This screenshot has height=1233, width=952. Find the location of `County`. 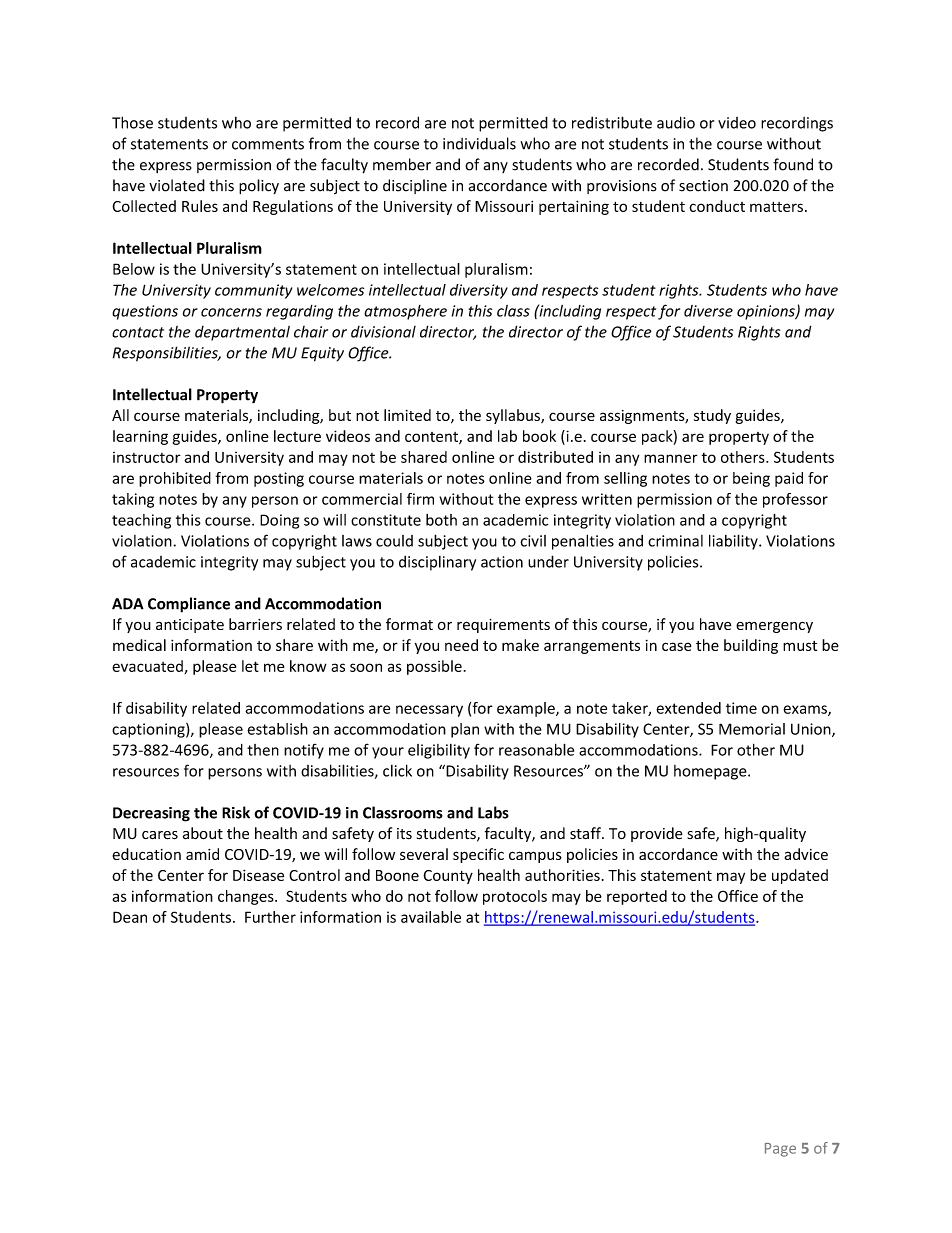

County is located at coordinates (448, 877).
